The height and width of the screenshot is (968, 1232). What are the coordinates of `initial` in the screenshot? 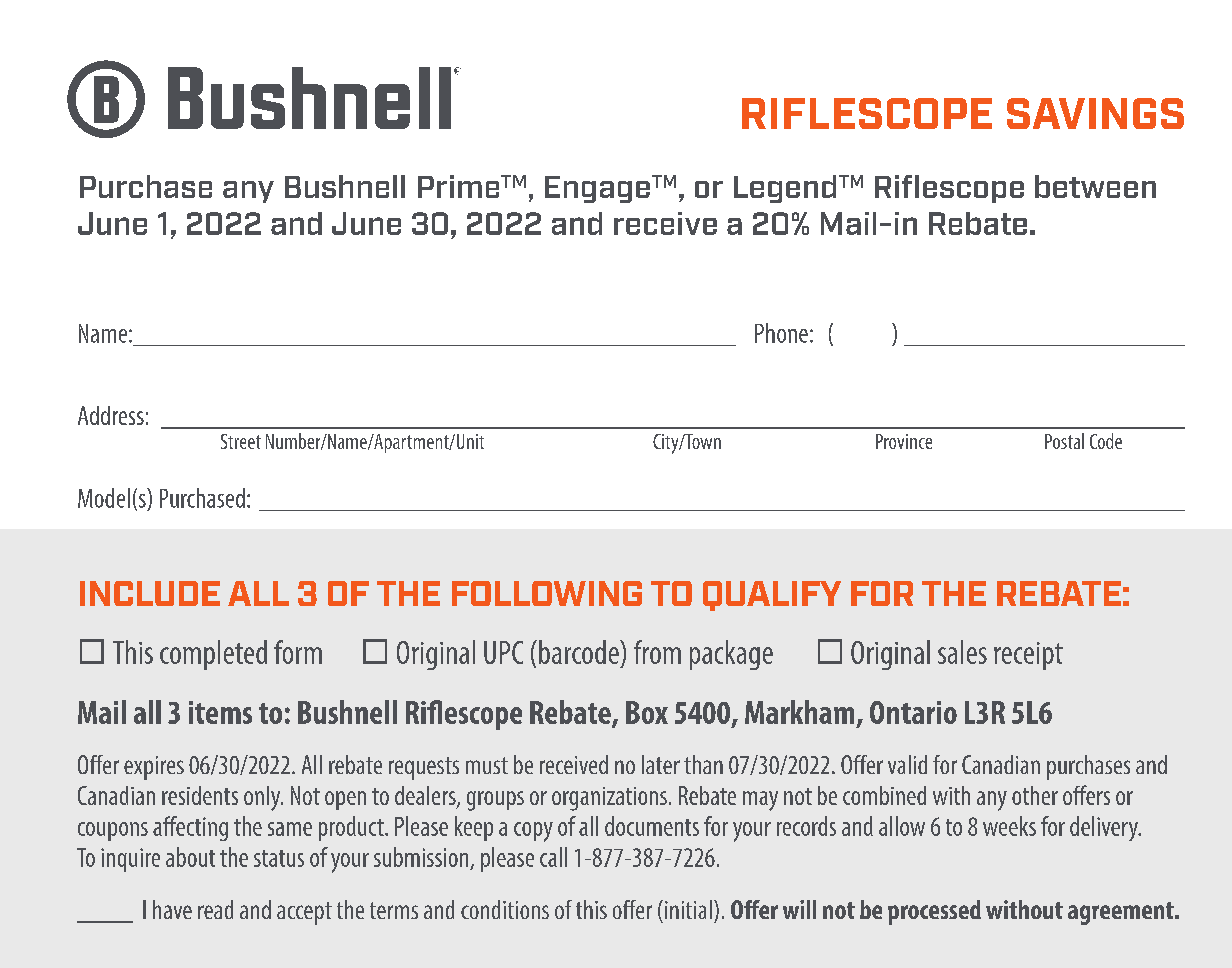 It's located at (688, 909).
